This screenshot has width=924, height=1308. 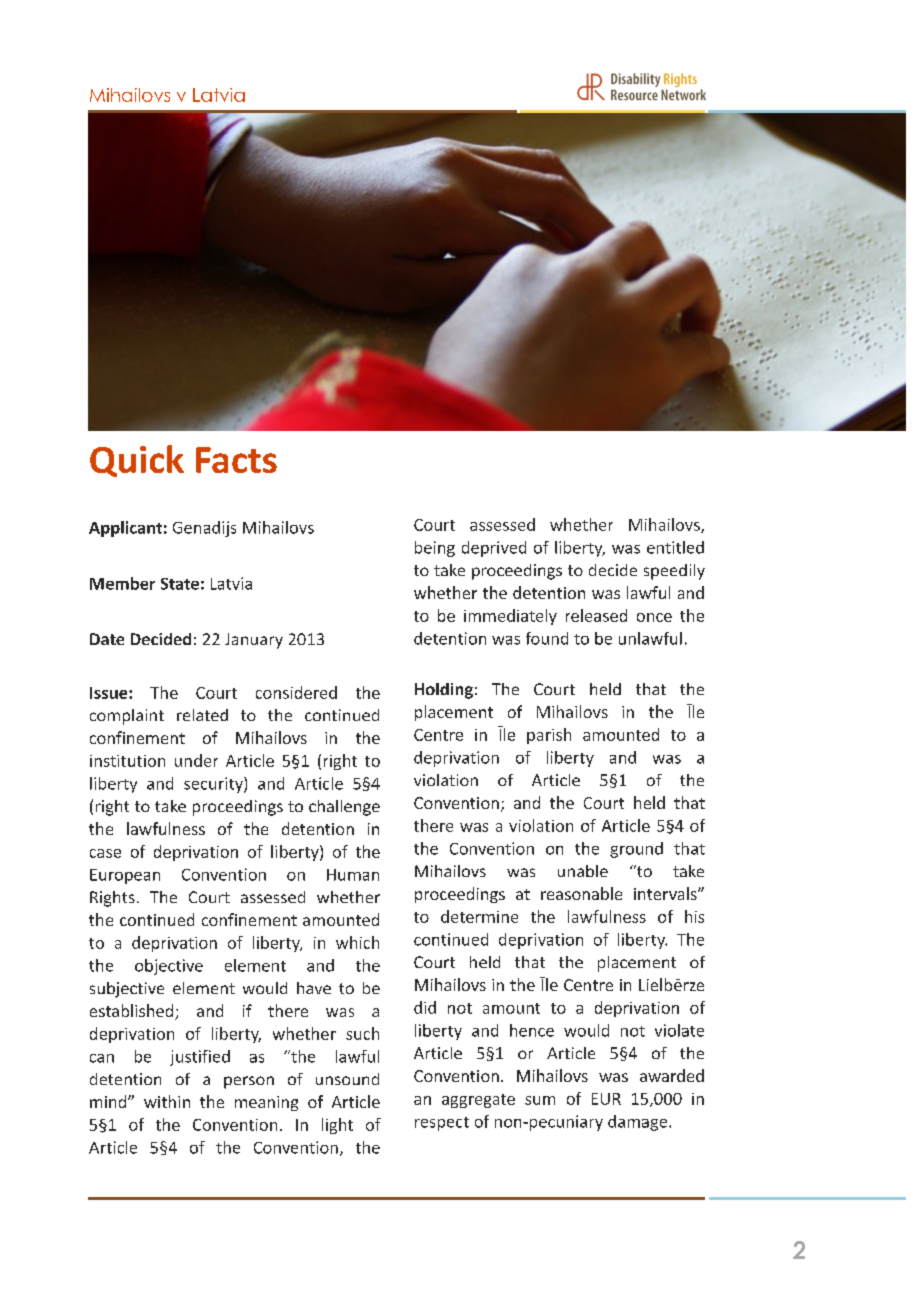 I want to click on entitled, so click(x=675, y=547).
